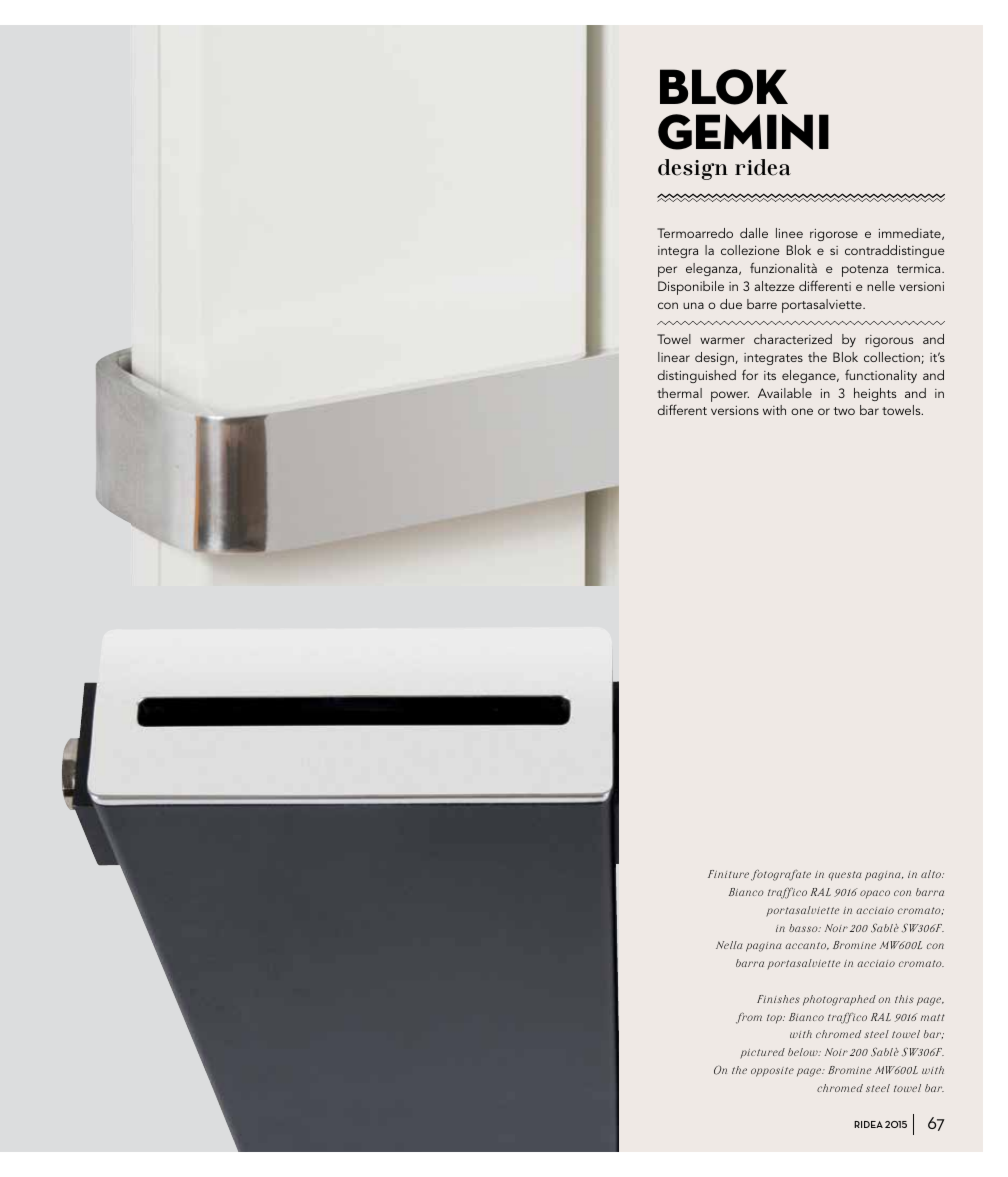  What do you see at coordinates (893, 358) in the screenshot?
I see `collection` at bounding box center [893, 358].
